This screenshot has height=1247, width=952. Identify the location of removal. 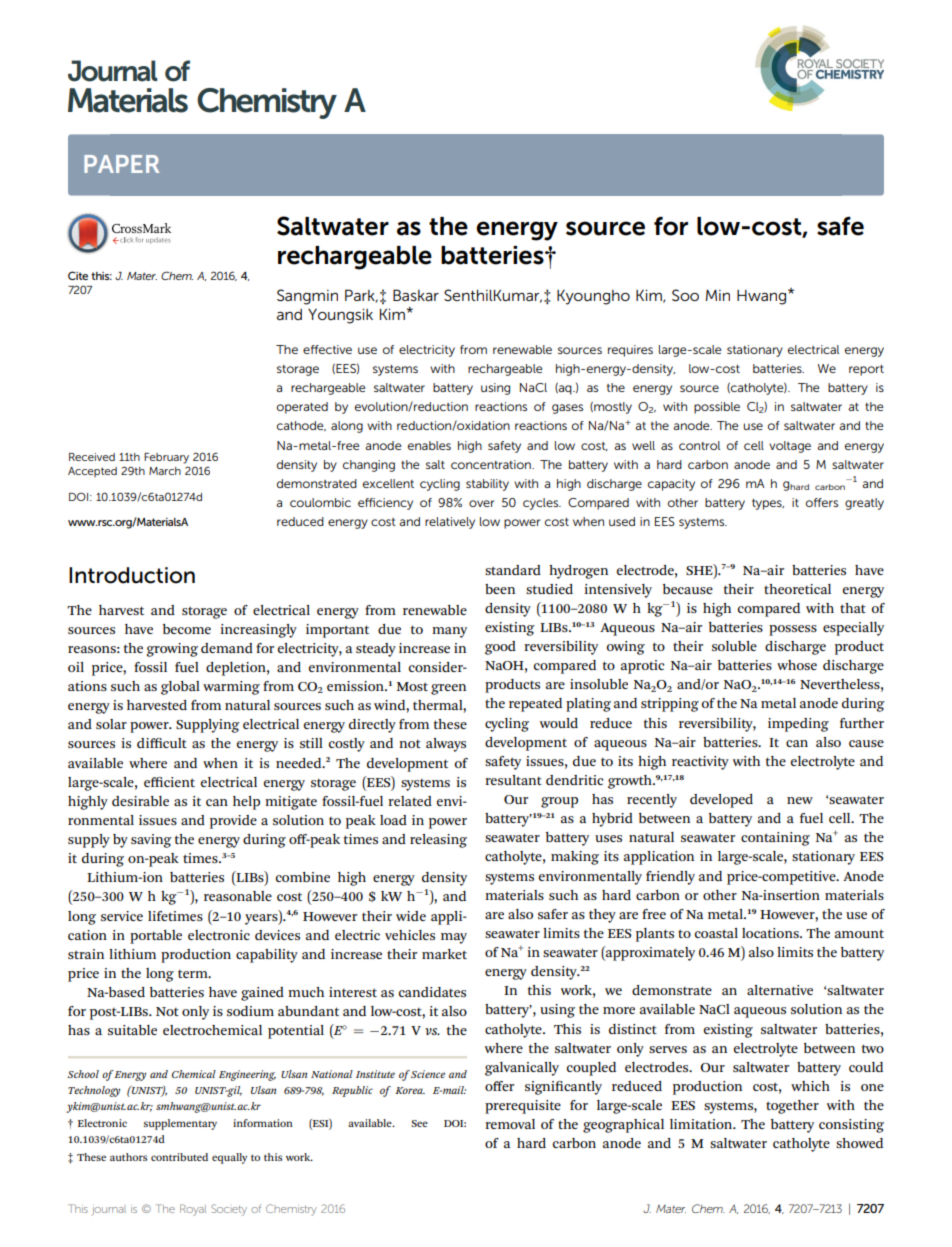
(510, 1124).
